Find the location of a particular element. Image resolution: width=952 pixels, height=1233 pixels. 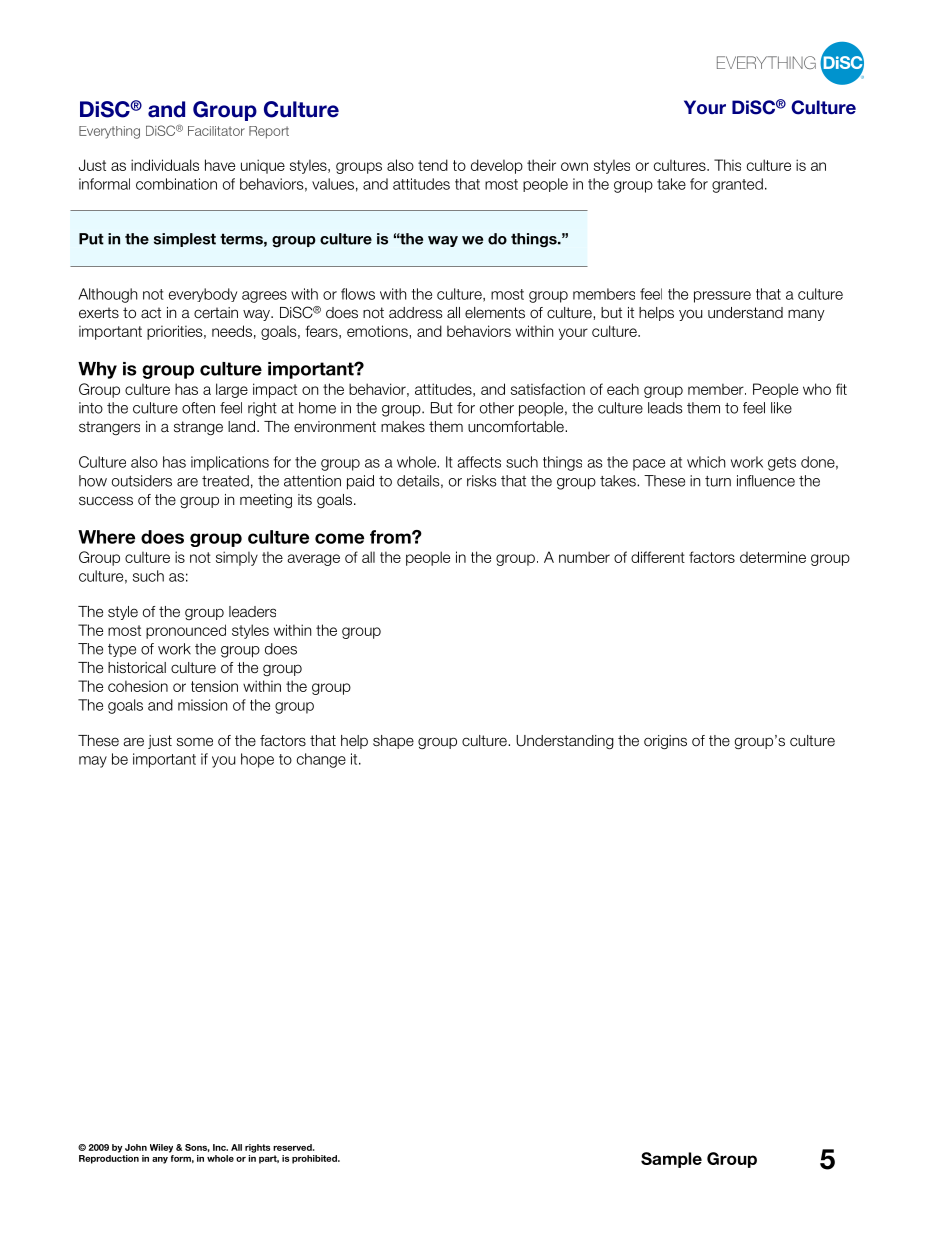

develop is located at coordinates (497, 166).
